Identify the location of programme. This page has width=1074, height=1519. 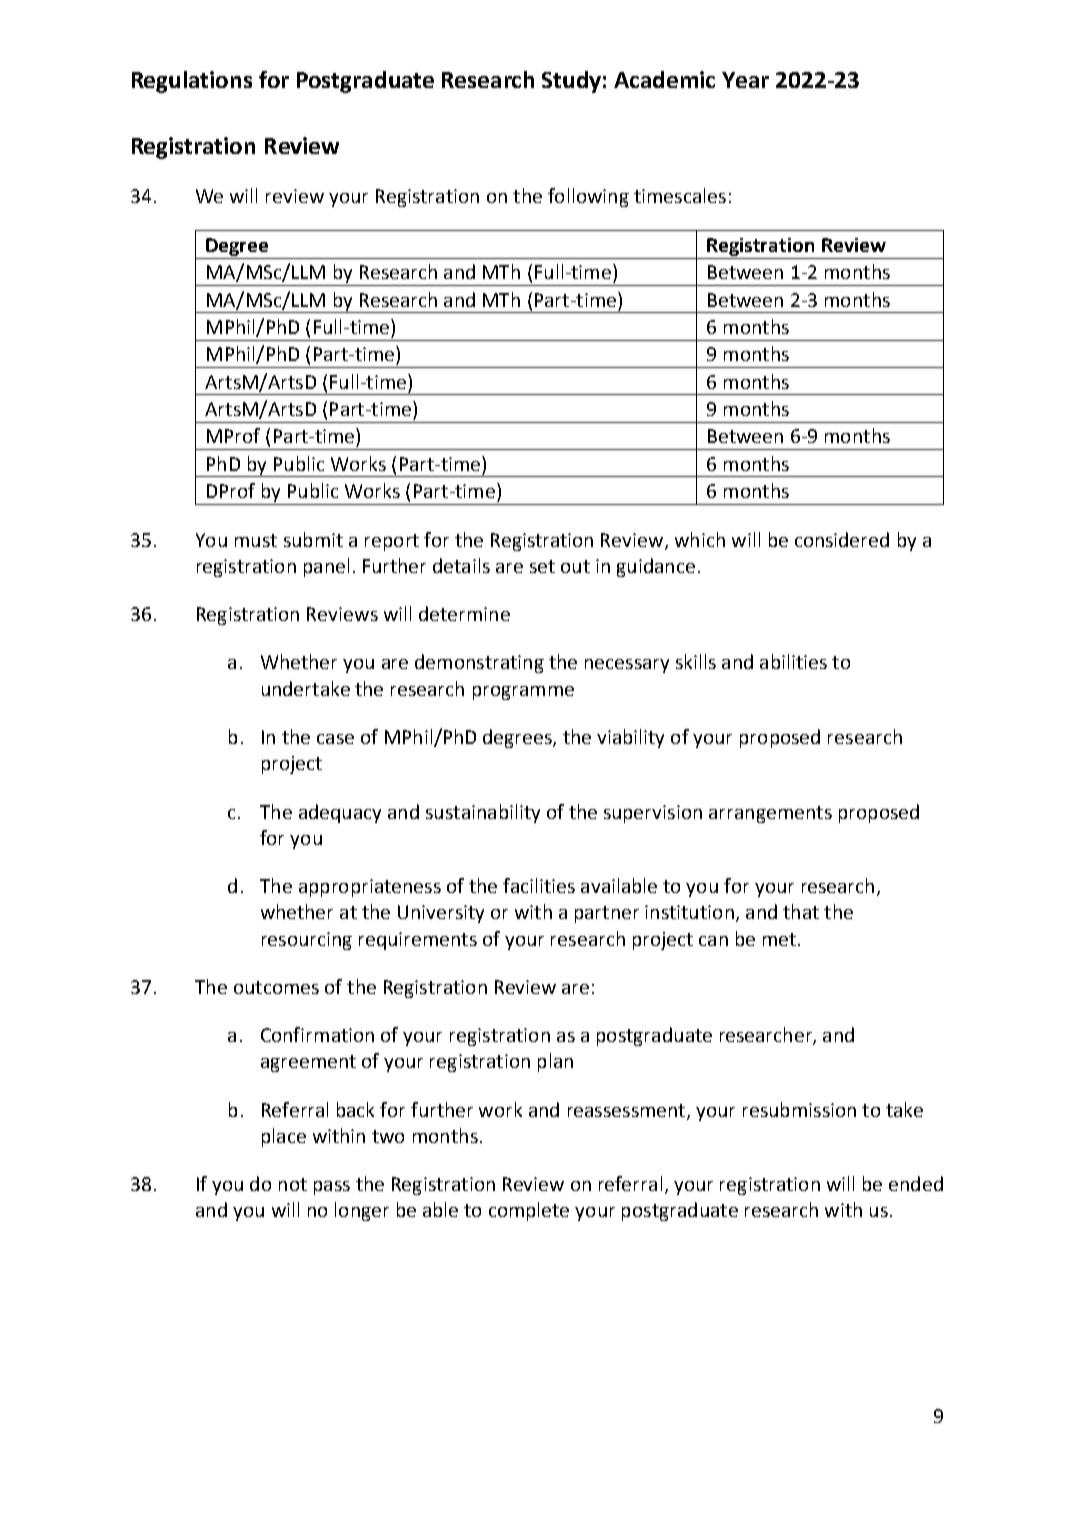
(523, 693).
